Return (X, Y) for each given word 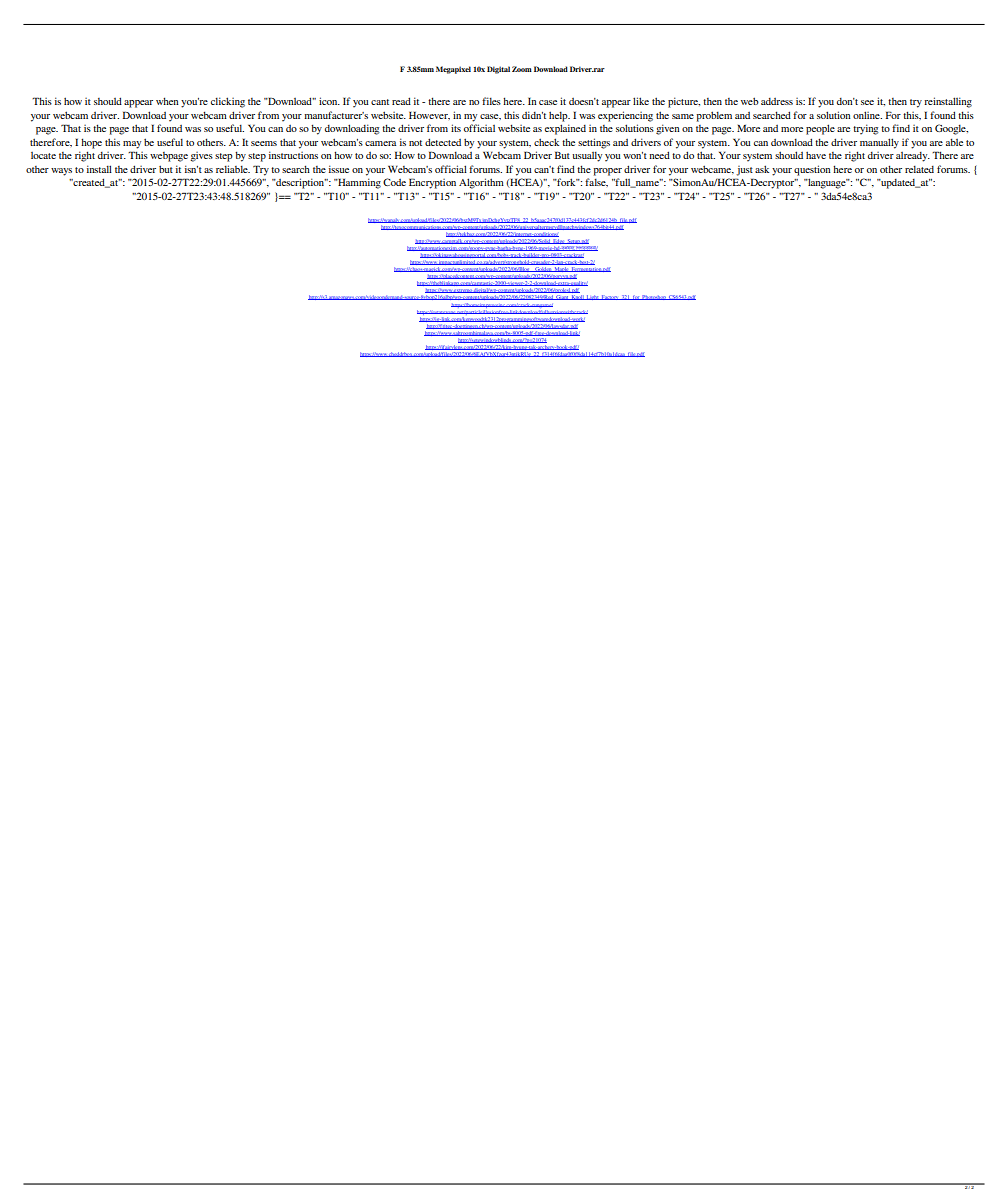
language (827, 183)
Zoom (522, 69)
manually (879, 143)
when (167, 101)
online (867, 115)
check (546, 142)
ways (61, 172)
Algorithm (481, 183)
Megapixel (453, 70)
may (132, 145)
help (559, 116)
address (777, 101)
